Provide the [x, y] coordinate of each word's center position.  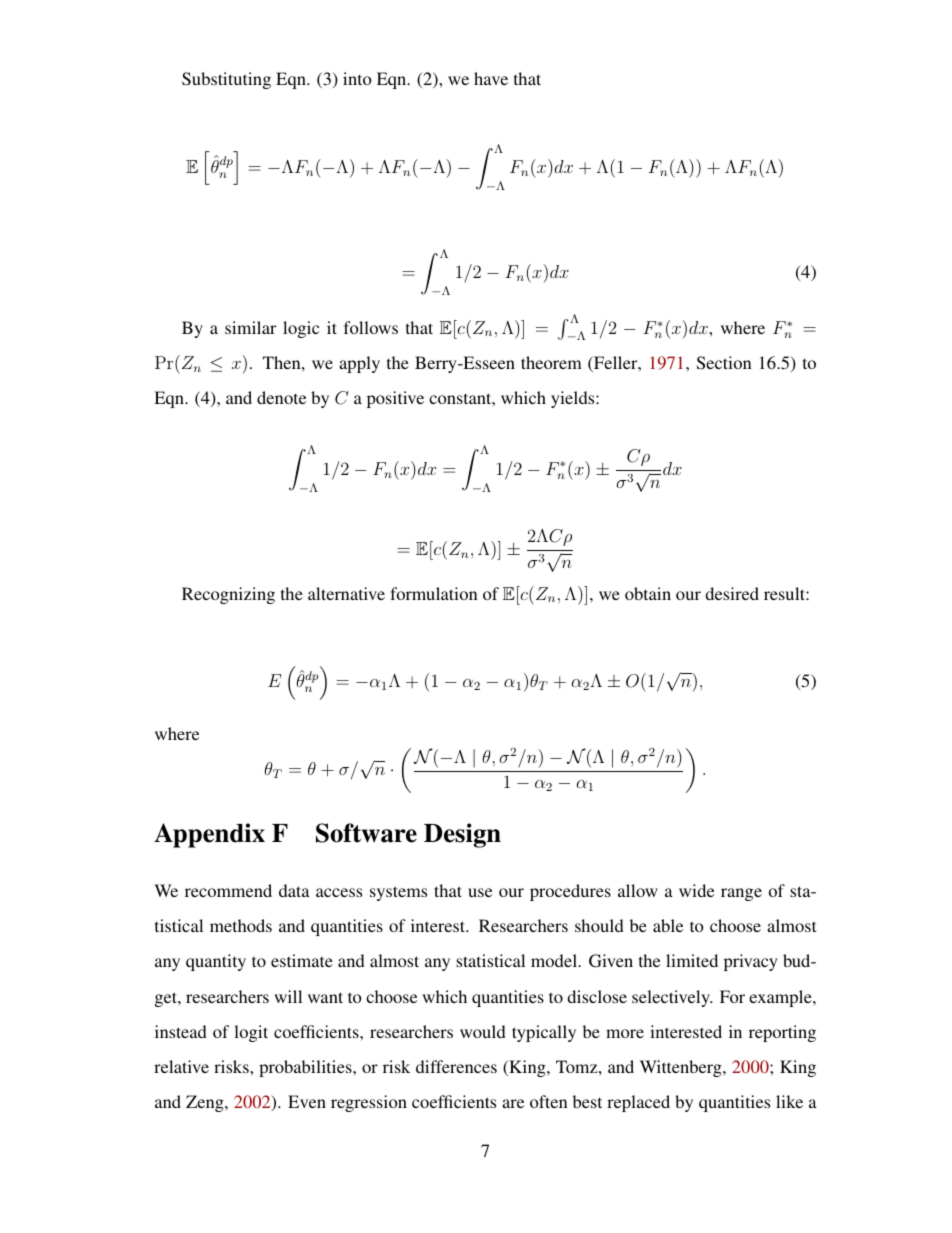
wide [696, 890]
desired [732, 593]
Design [462, 835]
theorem [551, 362]
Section [724, 363]
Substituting [226, 80]
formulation [433, 593]
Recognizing [228, 595]
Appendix [209, 835]
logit [251, 1033]
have [491, 78]
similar [250, 327]
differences [456, 1066]
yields [574, 399]
